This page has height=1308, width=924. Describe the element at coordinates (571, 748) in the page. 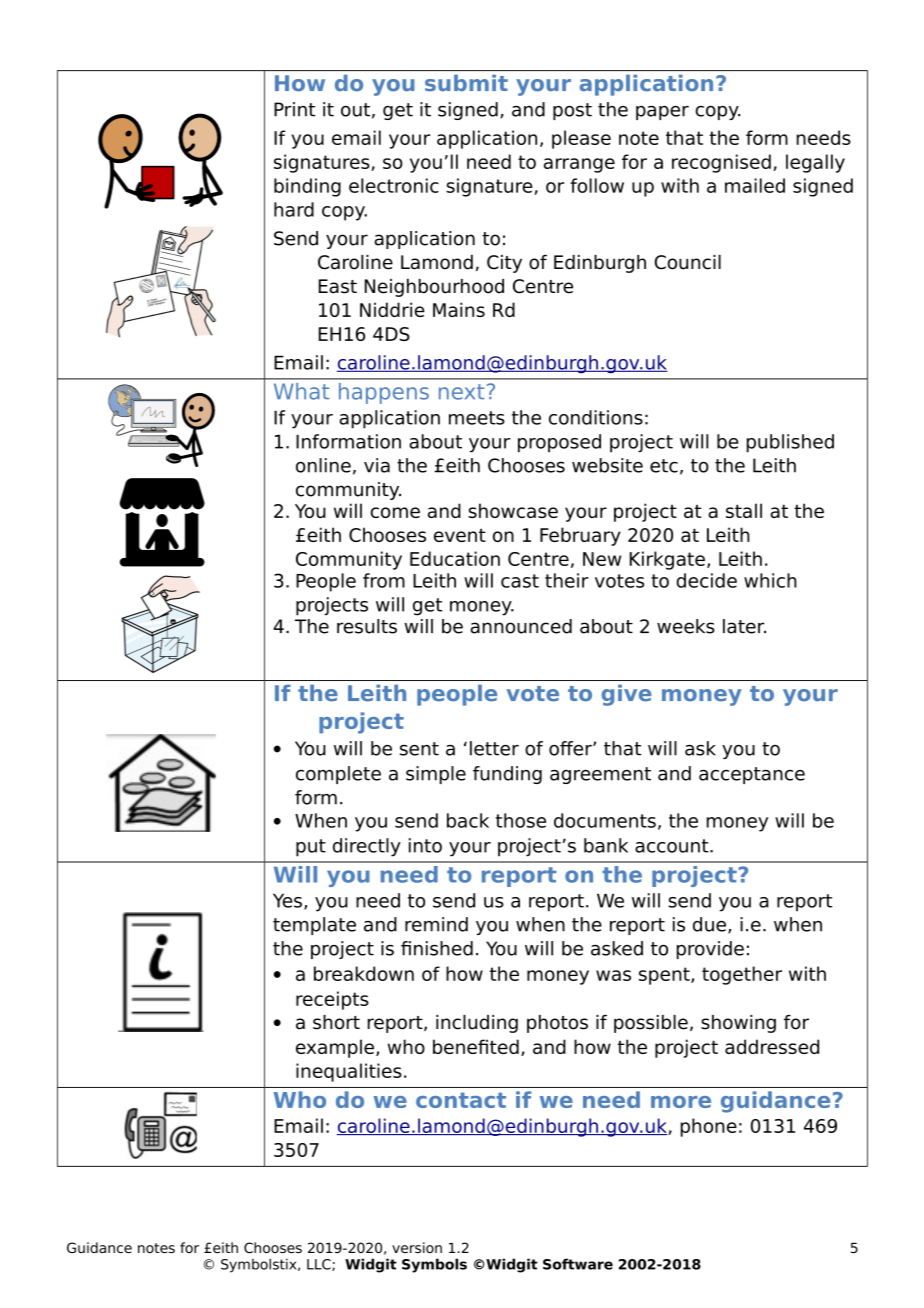

I see `offer` at that location.
